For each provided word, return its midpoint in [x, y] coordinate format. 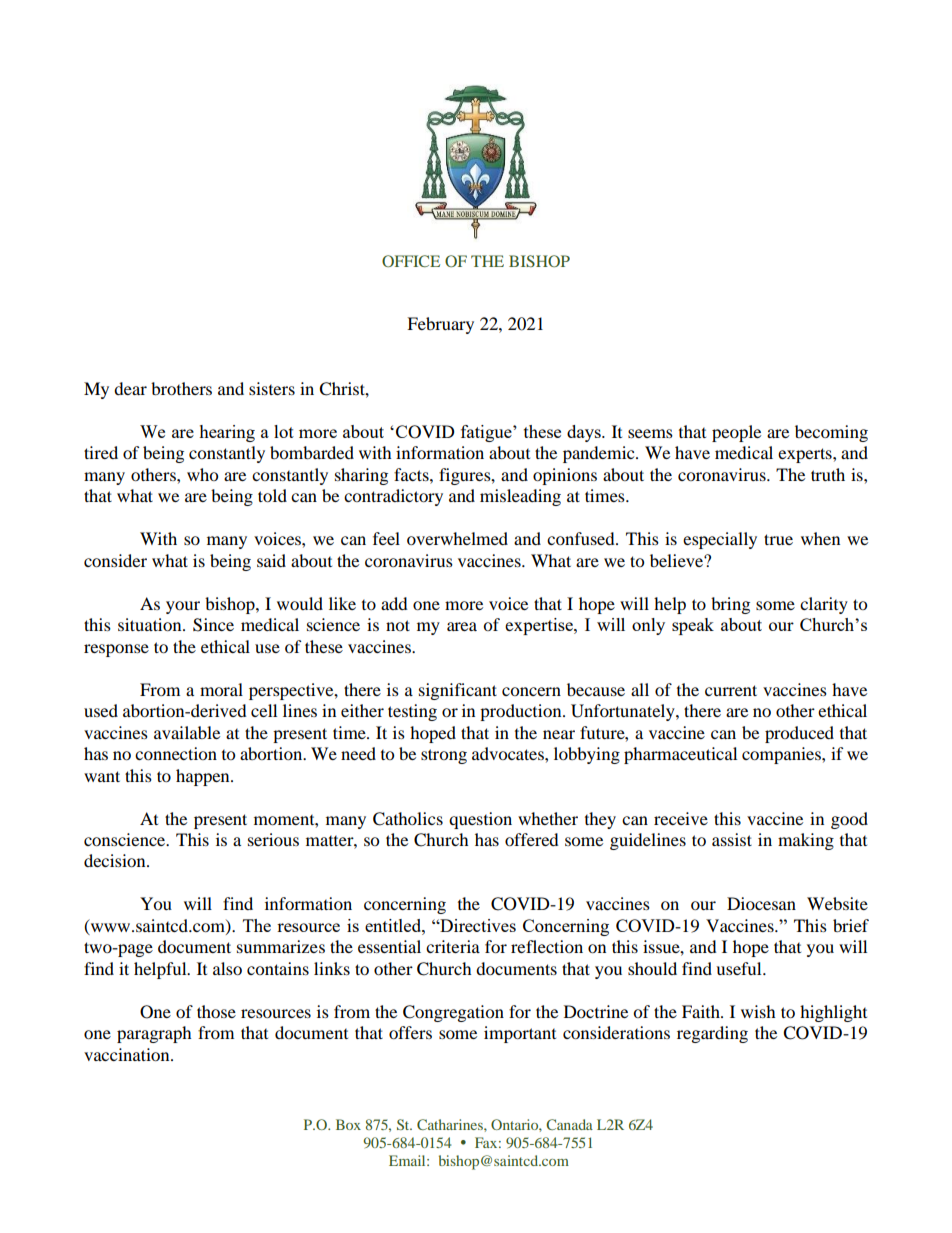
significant [458, 691]
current [731, 690]
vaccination [128, 1054]
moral [221, 689]
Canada [569, 1124]
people [736, 433]
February [440, 325]
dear [130, 388]
